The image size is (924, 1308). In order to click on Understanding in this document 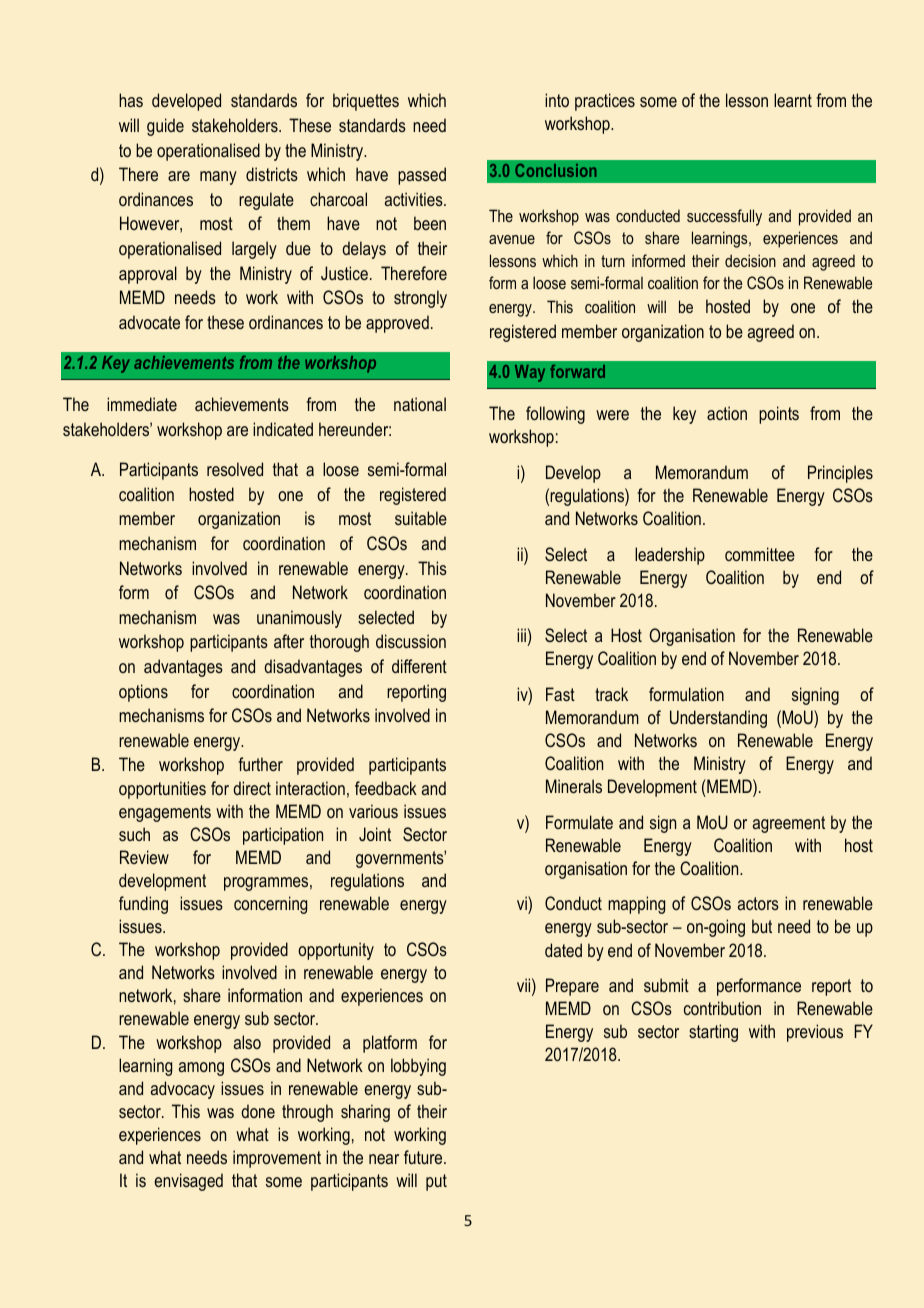, I will do `click(718, 719)`.
